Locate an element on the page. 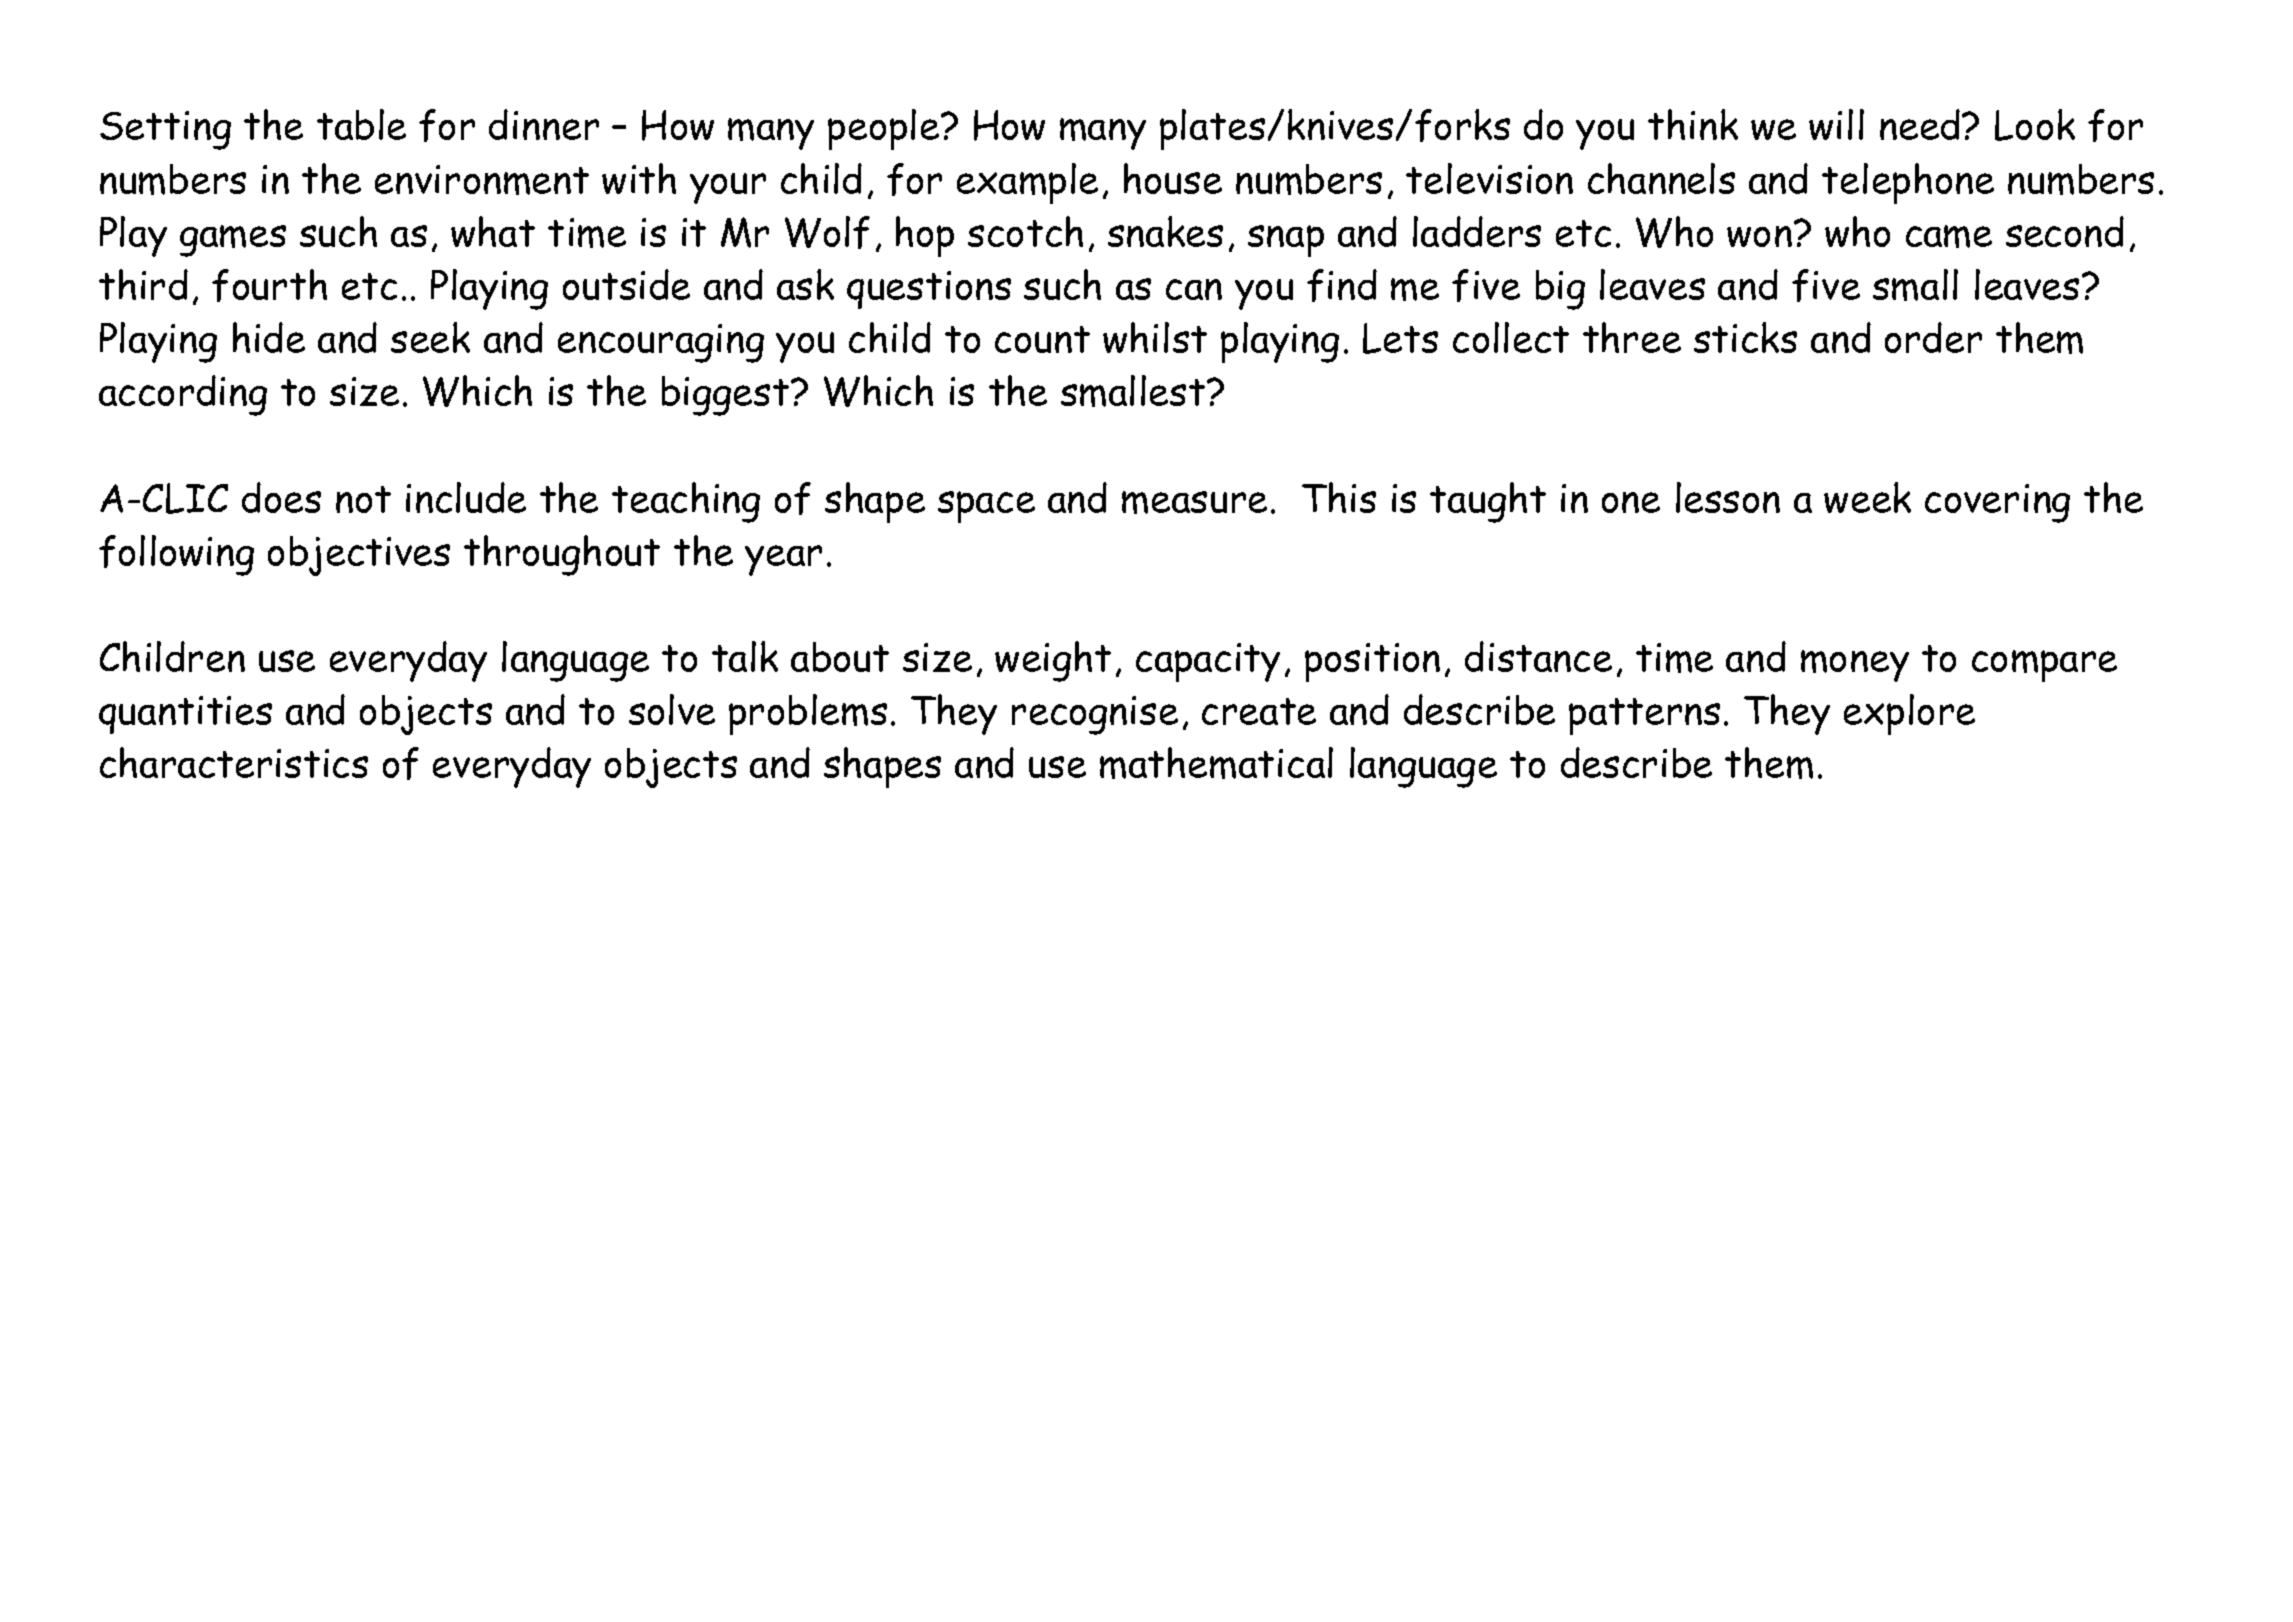  house is located at coordinates (1173, 178).
